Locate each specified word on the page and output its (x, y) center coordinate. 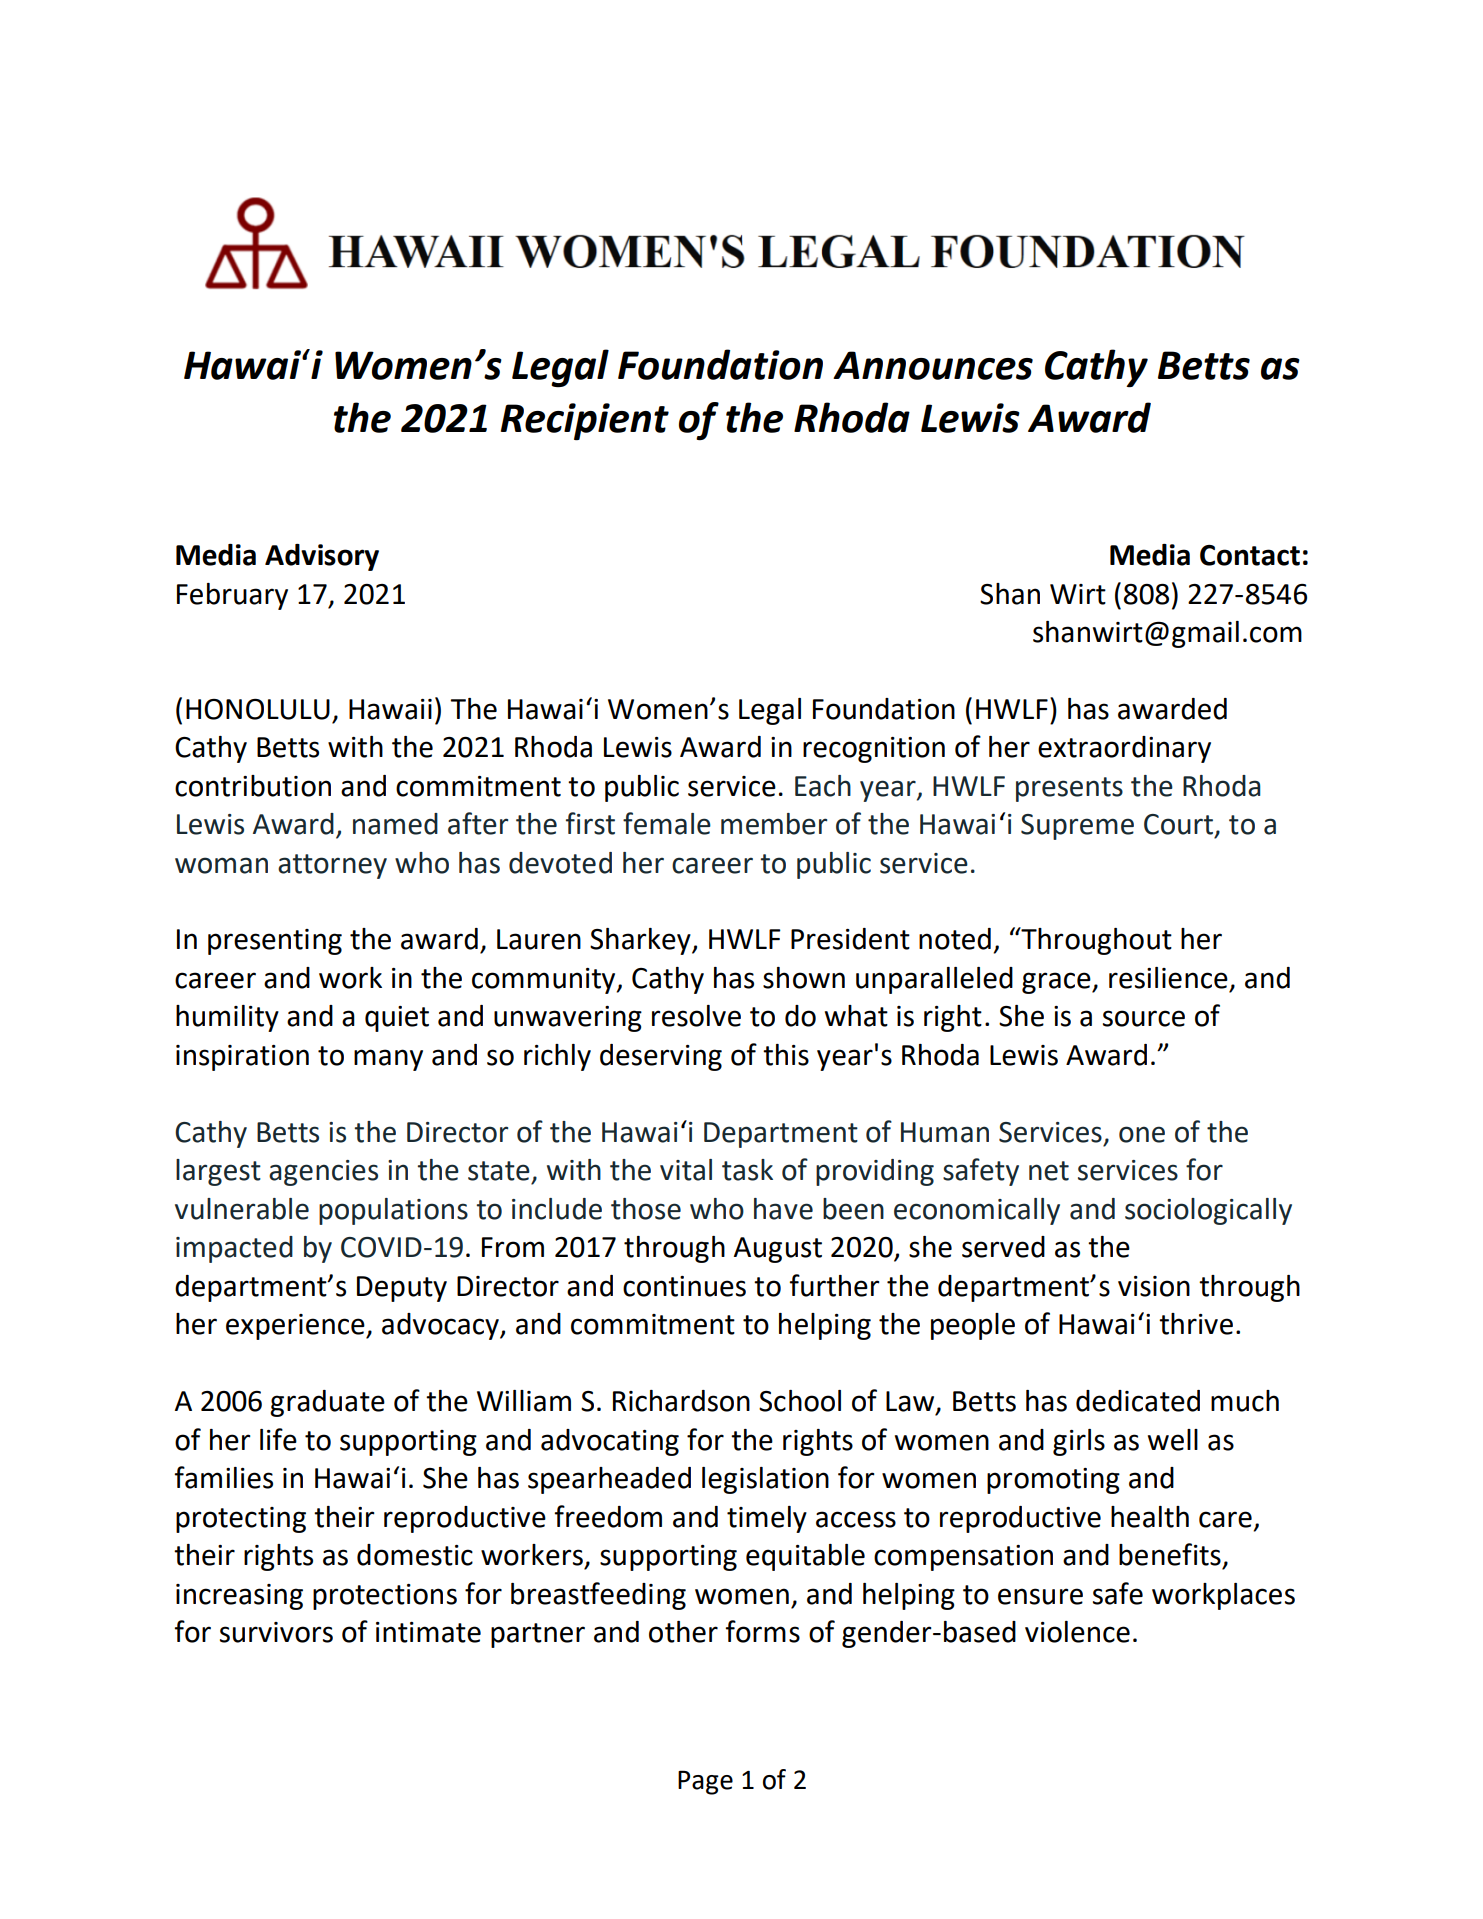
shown (804, 978)
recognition (874, 750)
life (278, 1439)
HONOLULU (258, 709)
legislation (765, 1480)
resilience (1168, 978)
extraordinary (1124, 749)
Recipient (585, 422)
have (783, 1209)
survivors (276, 1632)
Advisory (322, 557)
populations (393, 1211)
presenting (275, 942)
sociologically (1208, 1211)
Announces (933, 365)
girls (1079, 1442)
